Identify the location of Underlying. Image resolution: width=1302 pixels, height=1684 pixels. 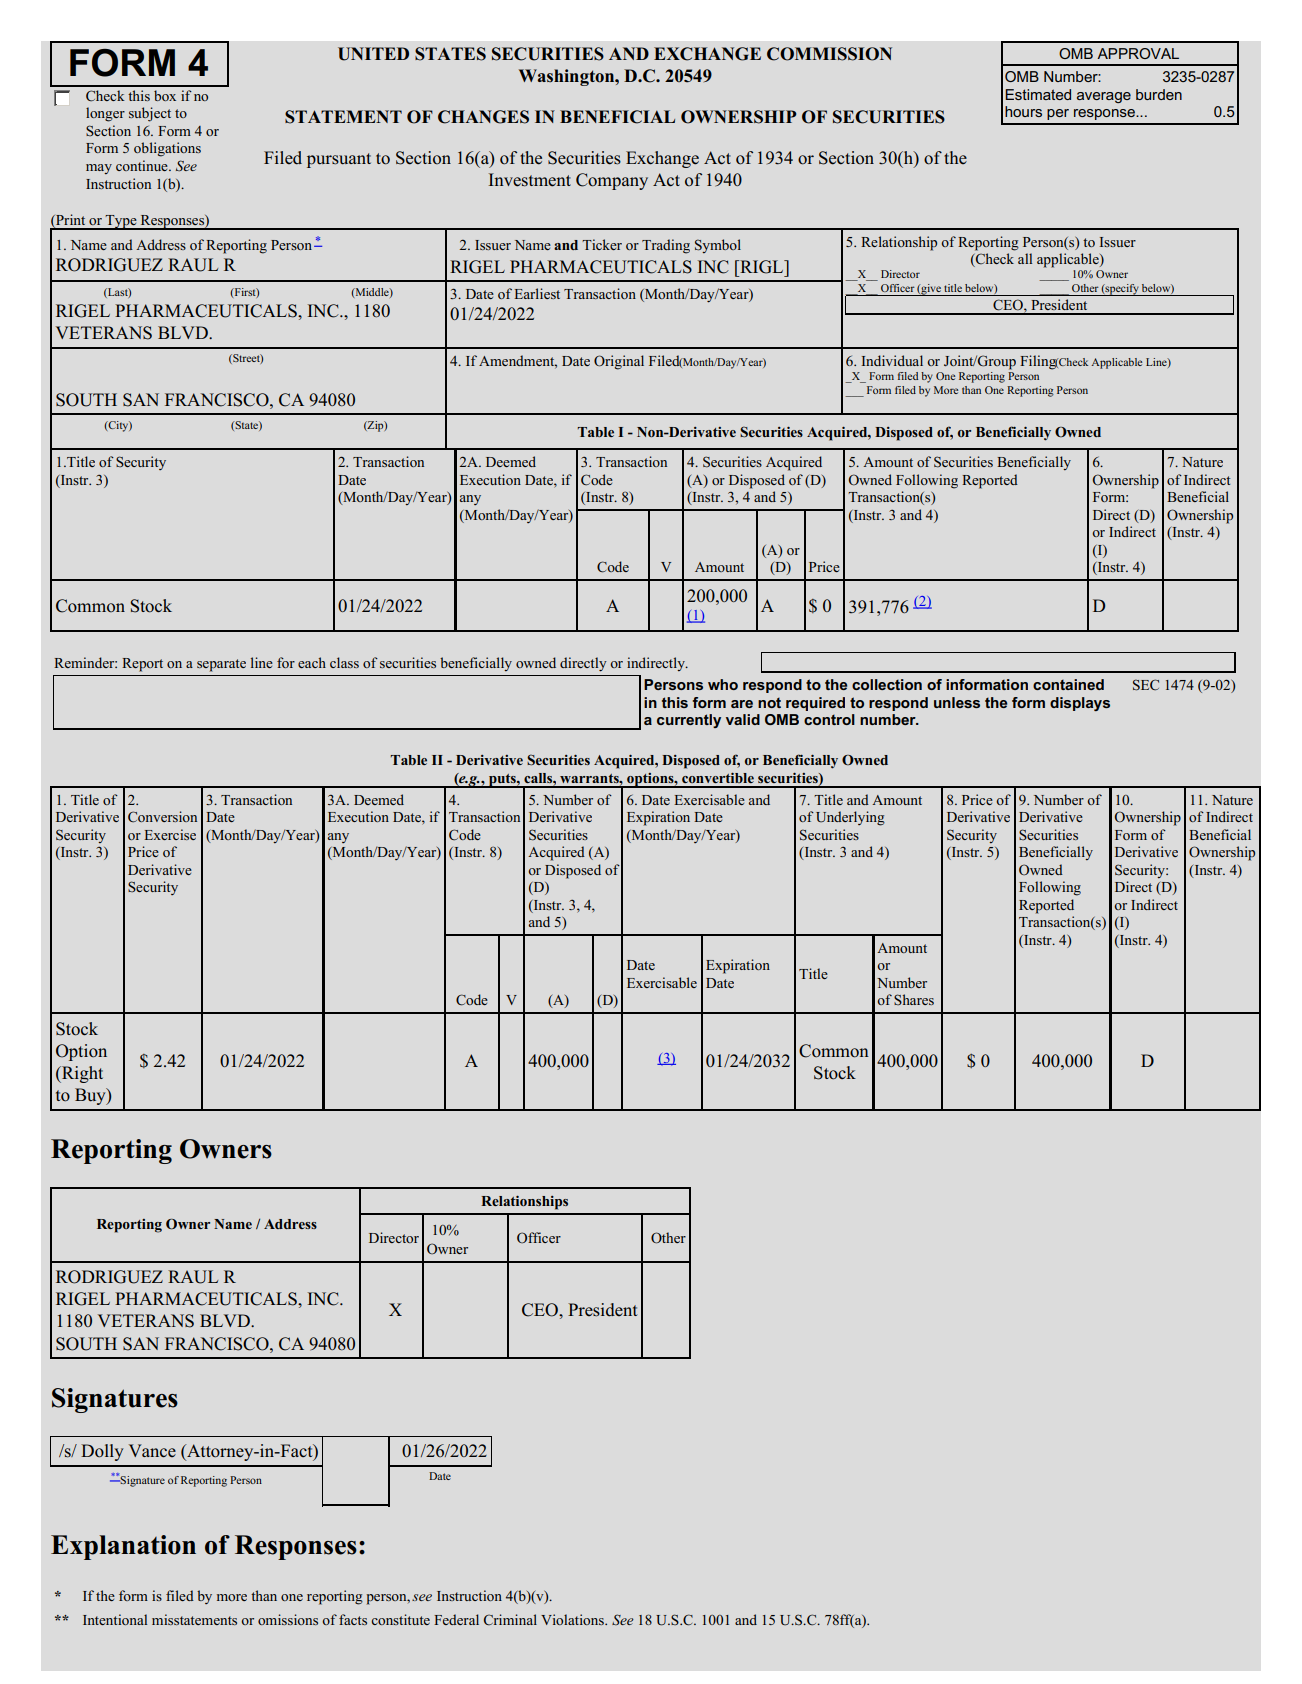
(850, 818).
